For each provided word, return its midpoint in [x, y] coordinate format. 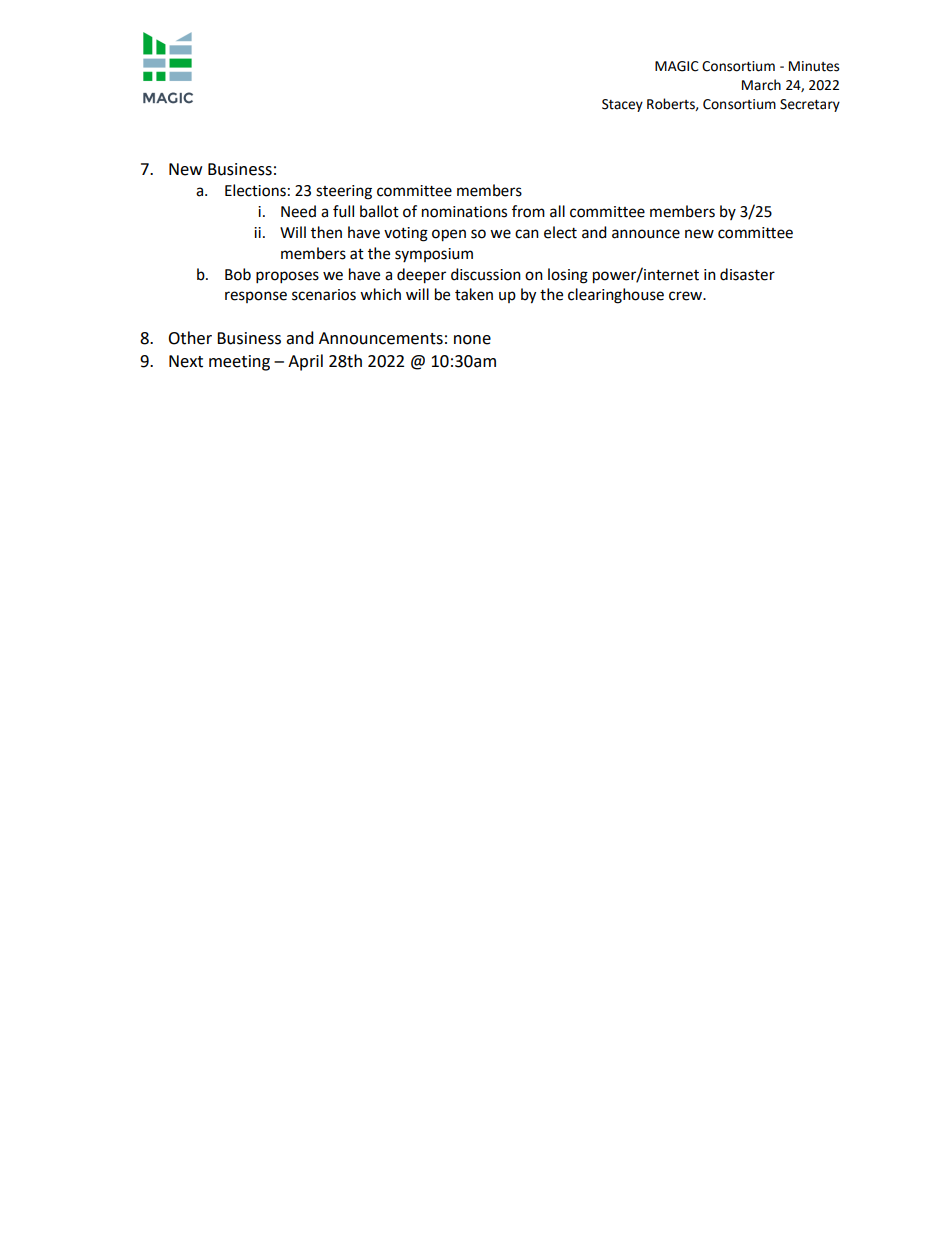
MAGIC [677, 66]
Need [298, 211]
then [326, 232]
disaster [747, 274]
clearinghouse [616, 296]
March [761, 85]
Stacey [622, 105]
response [256, 297]
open [449, 235]
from [528, 211]
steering [344, 192]
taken [474, 294]
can [527, 234]
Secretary [810, 105]
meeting [239, 363]
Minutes [814, 66]
